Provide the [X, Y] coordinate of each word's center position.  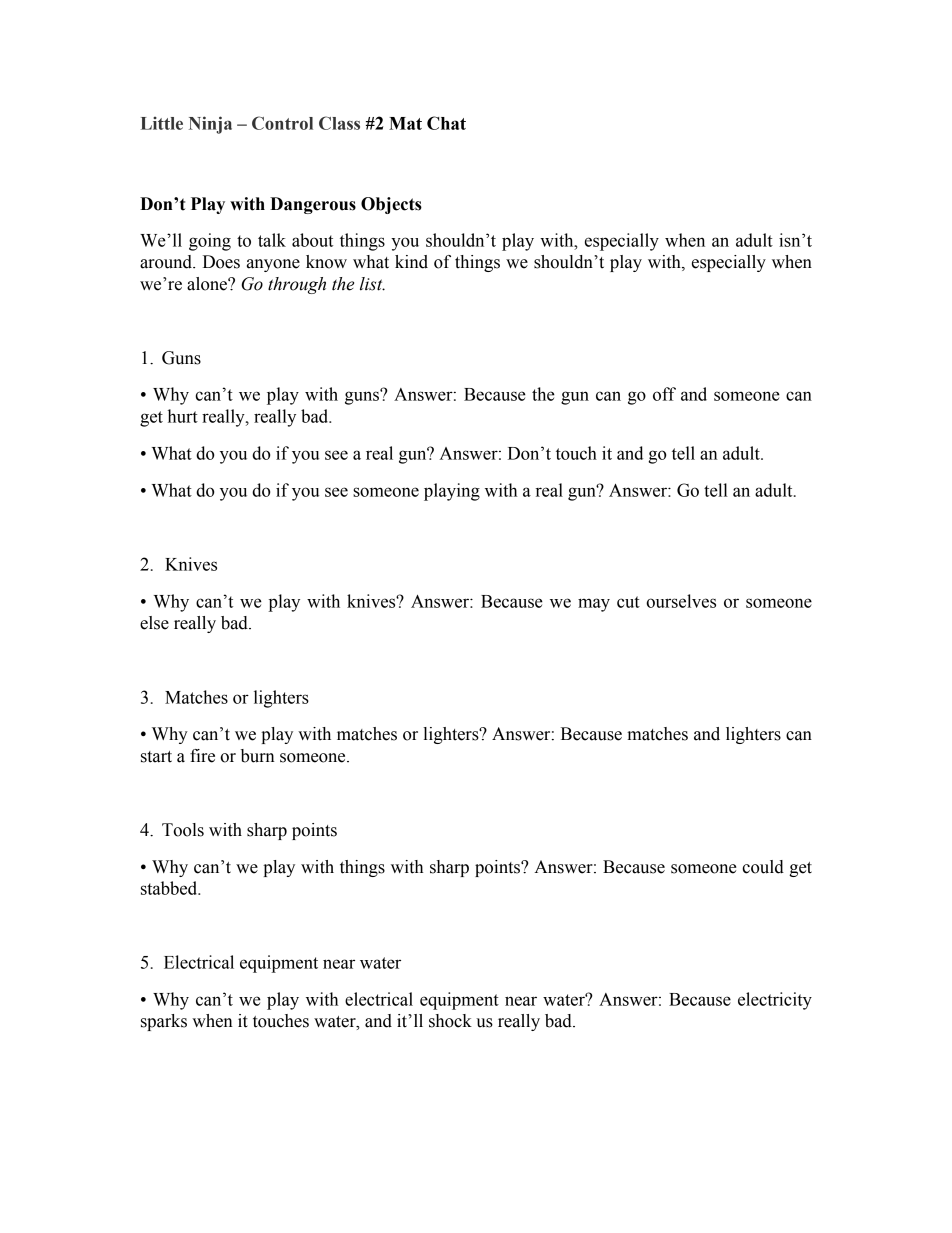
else [154, 623]
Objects [391, 205]
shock [450, 1021]
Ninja [210, 125]
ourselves [681, 601]
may [594, 605]
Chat [446, 123]
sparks [164, 1022]
